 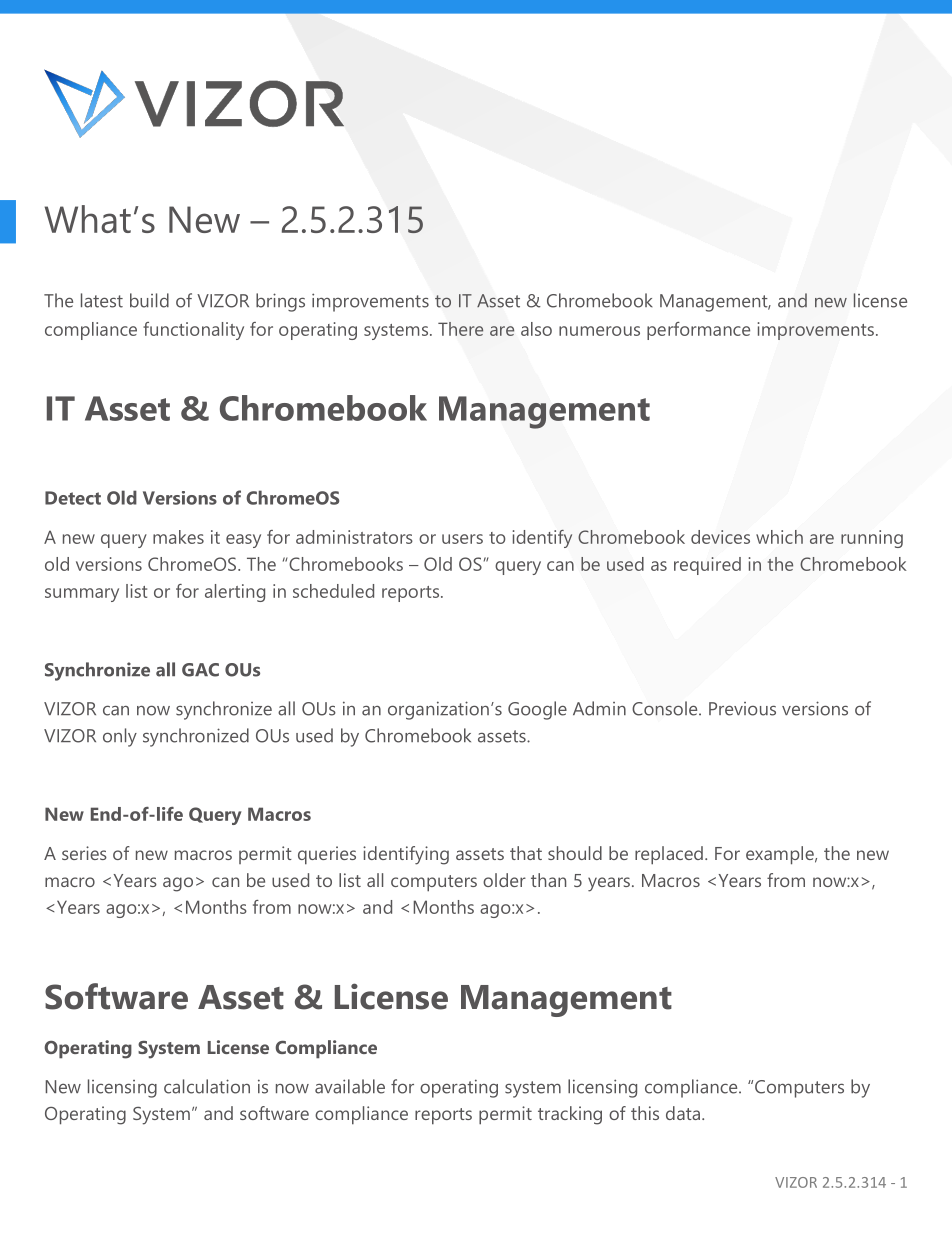 What do you see at coordinates (193, 331) in the screenshot?
I see `functionality` at bounding box center [193, 331].
